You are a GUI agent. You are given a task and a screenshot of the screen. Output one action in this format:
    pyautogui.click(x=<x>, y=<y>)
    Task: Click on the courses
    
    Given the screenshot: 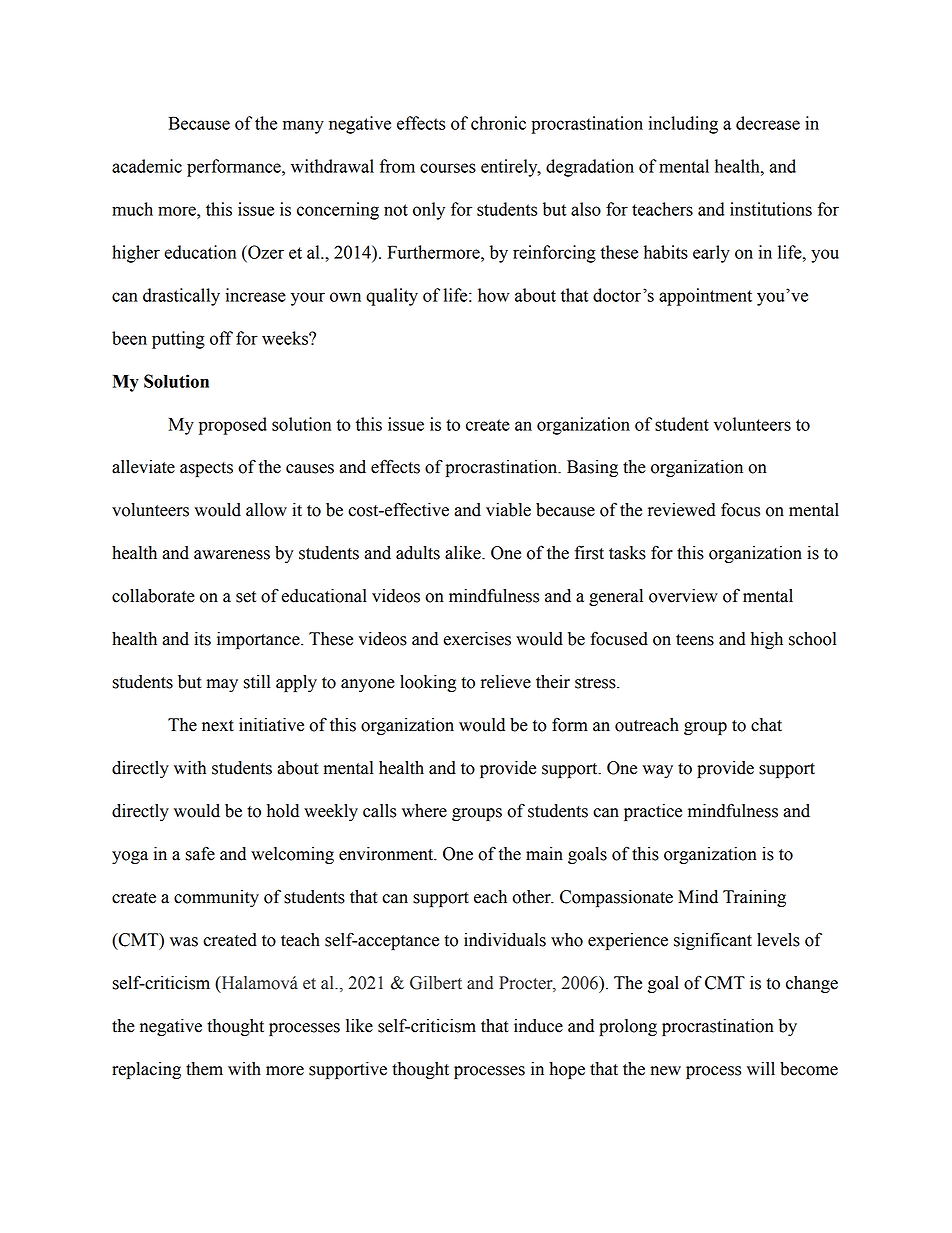 What is the action you would take?
    pyautogui.click(x=448, y=168)
